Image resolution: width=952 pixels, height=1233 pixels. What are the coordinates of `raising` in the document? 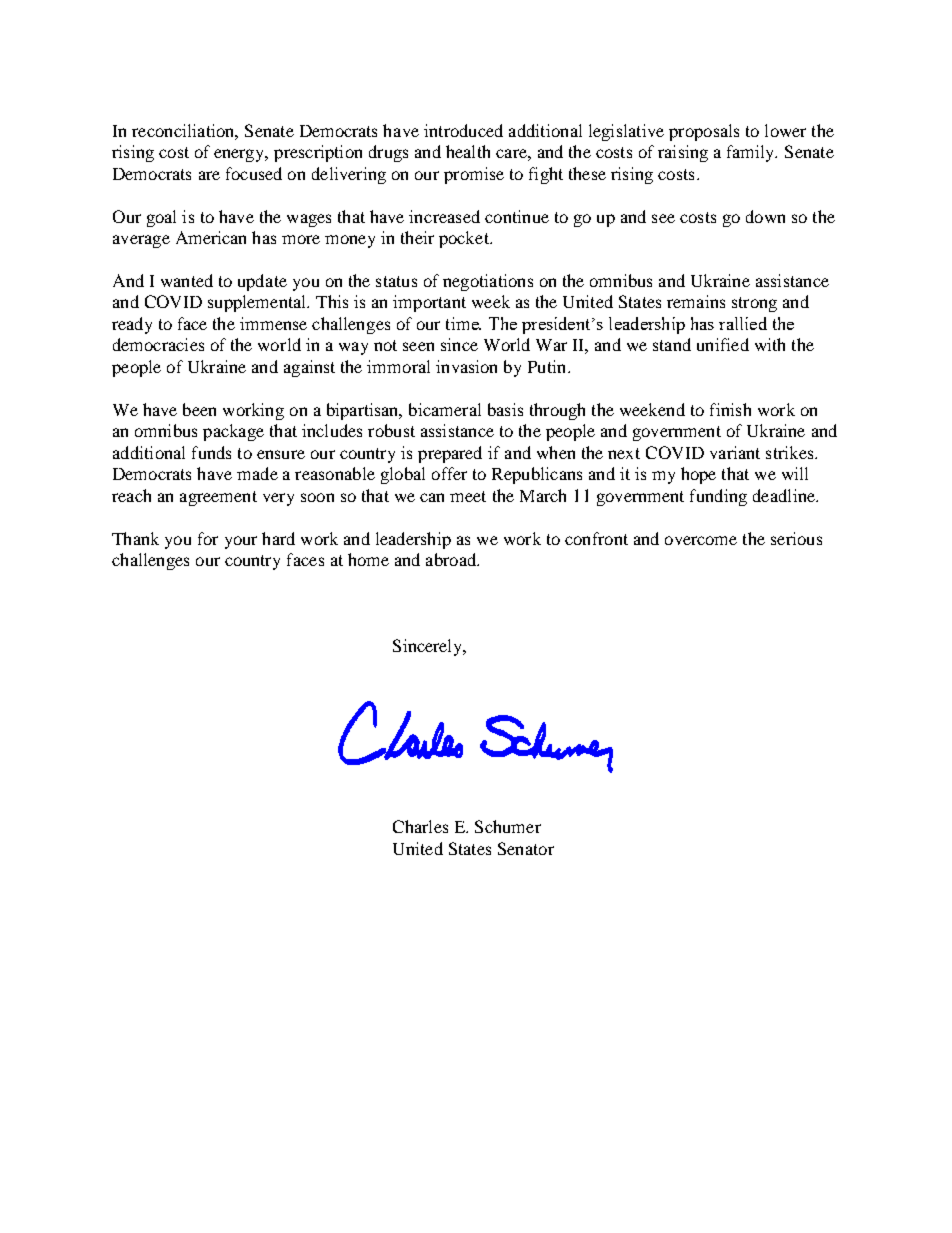 It's located at (683, 153).
